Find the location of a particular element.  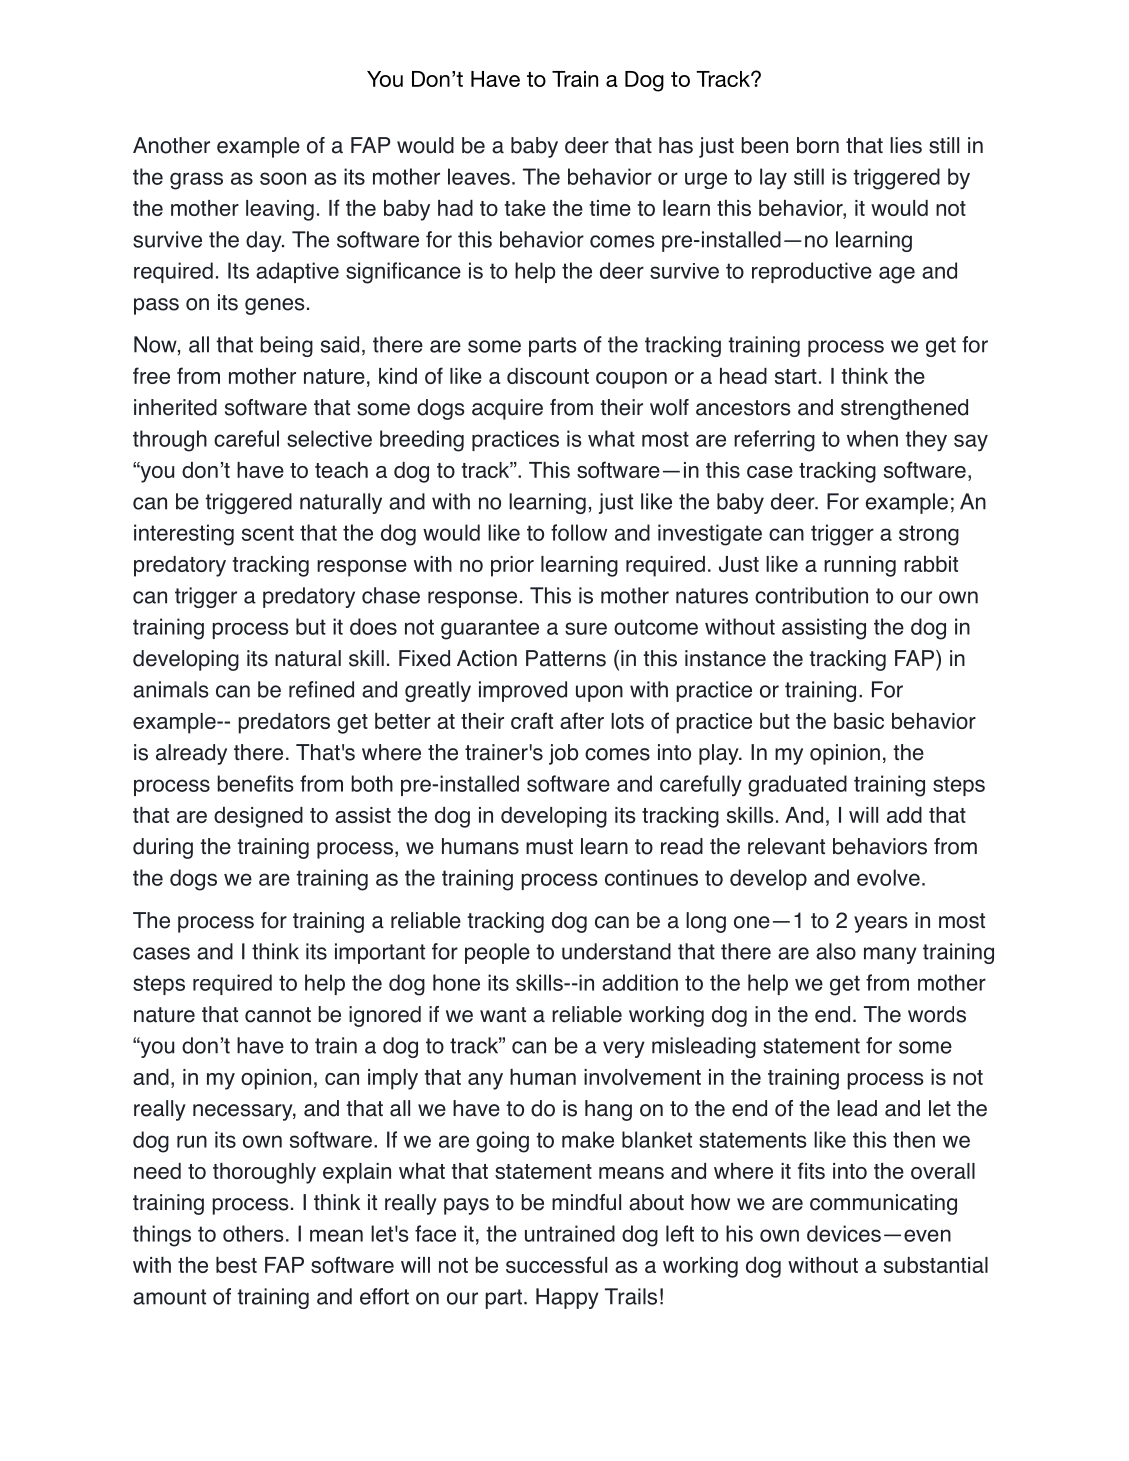

lies is located at coordinates (906, 145).
